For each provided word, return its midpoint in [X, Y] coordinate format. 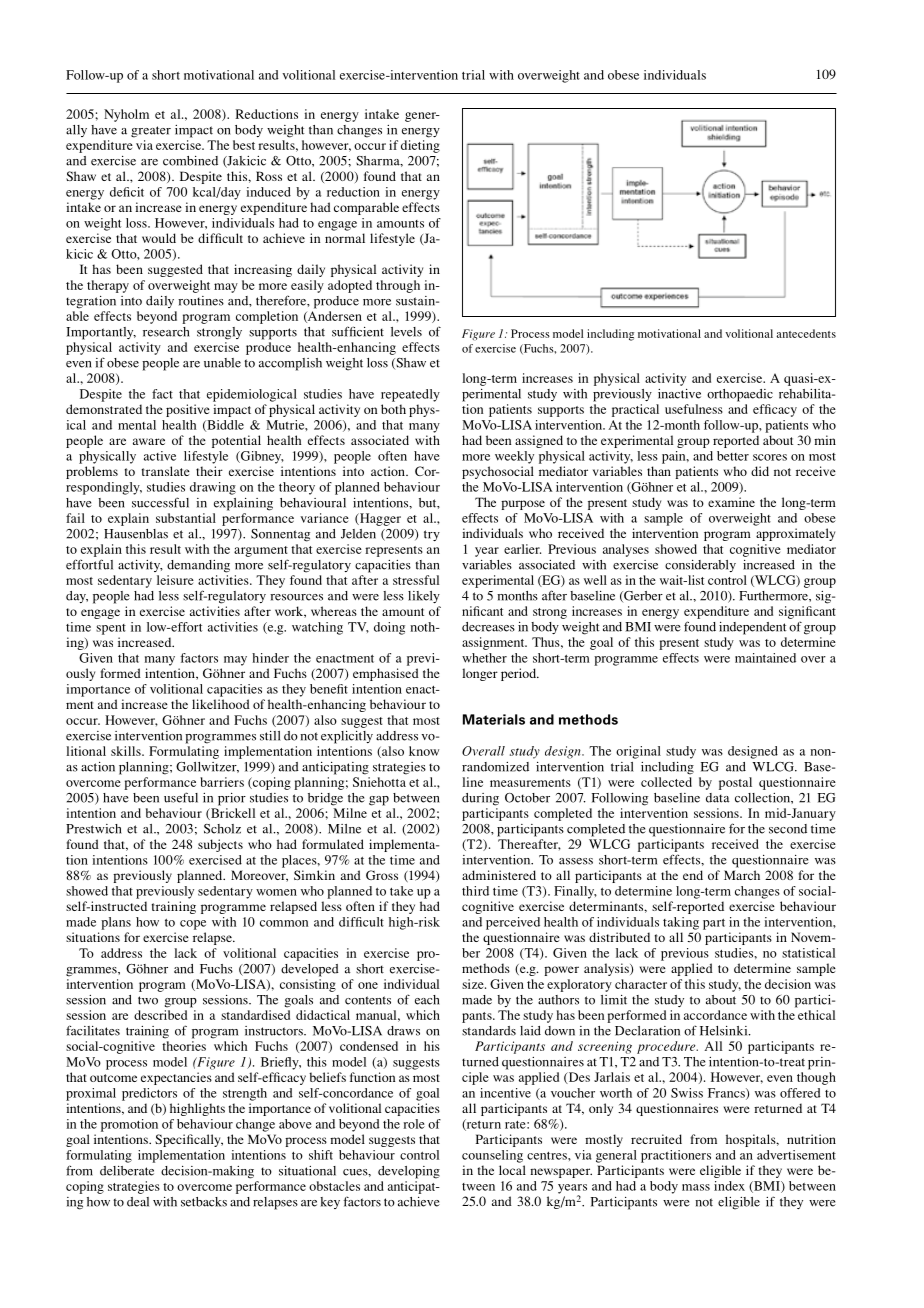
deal [138, 1202]
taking [681, 923]
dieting [420, 146]
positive [188, 410]
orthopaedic [740, 395]
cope [193, 925]
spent [111, 629]
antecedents [806, 333]
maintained [765, 658]
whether [484, 658]
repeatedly [410, 395]
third [475, 891]
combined [190, 161]
